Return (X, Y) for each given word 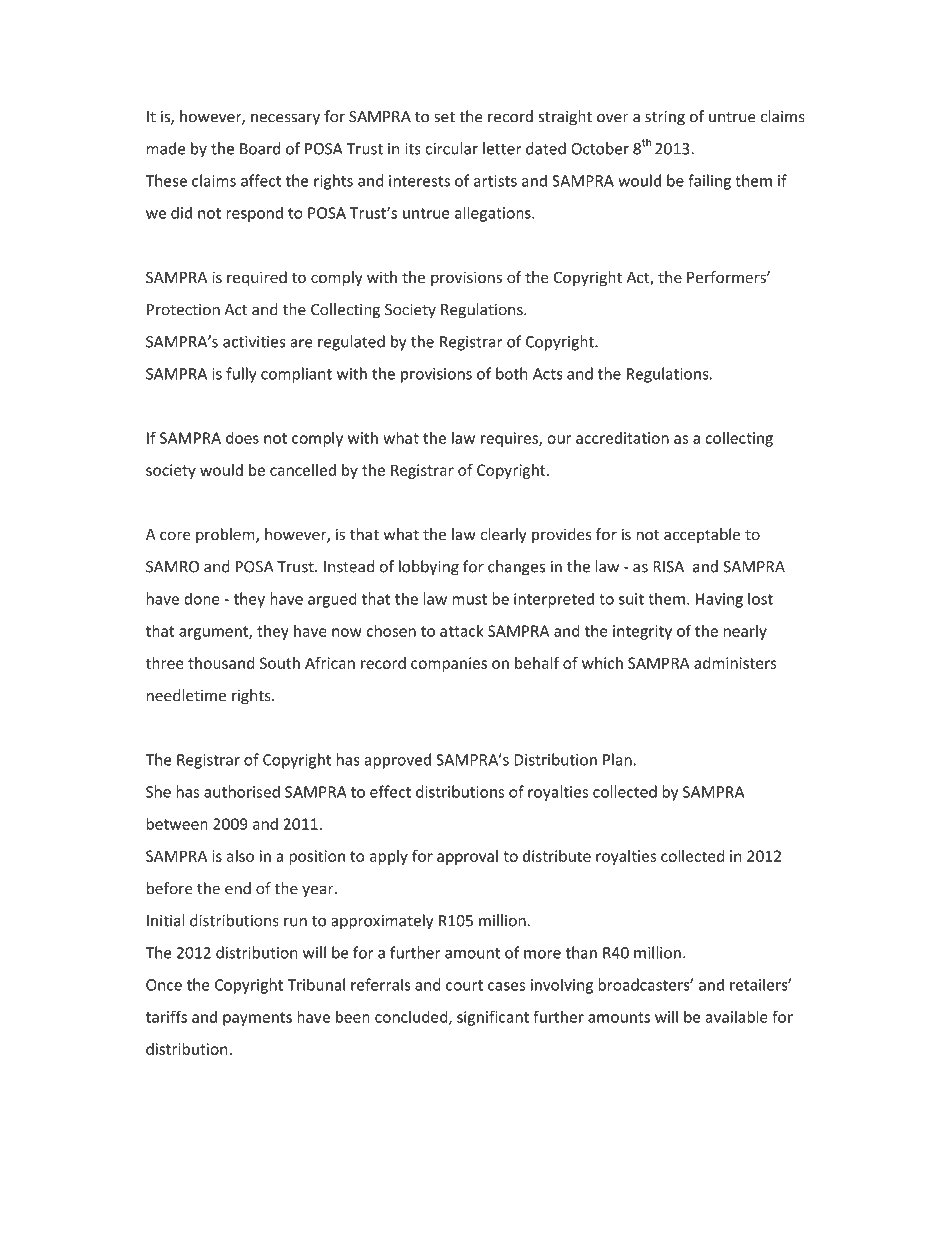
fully (241, 375)
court (464, 985)
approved (397, 761)
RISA (668, 567)
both (512, 373)
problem (226, 535)
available (736, 1016)
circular (451, 148)
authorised (242, 791)
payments (257, 1019)
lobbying (429, 568)
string (665, 118)
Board (260, 148)
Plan (617, 759)
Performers (727, 277)
